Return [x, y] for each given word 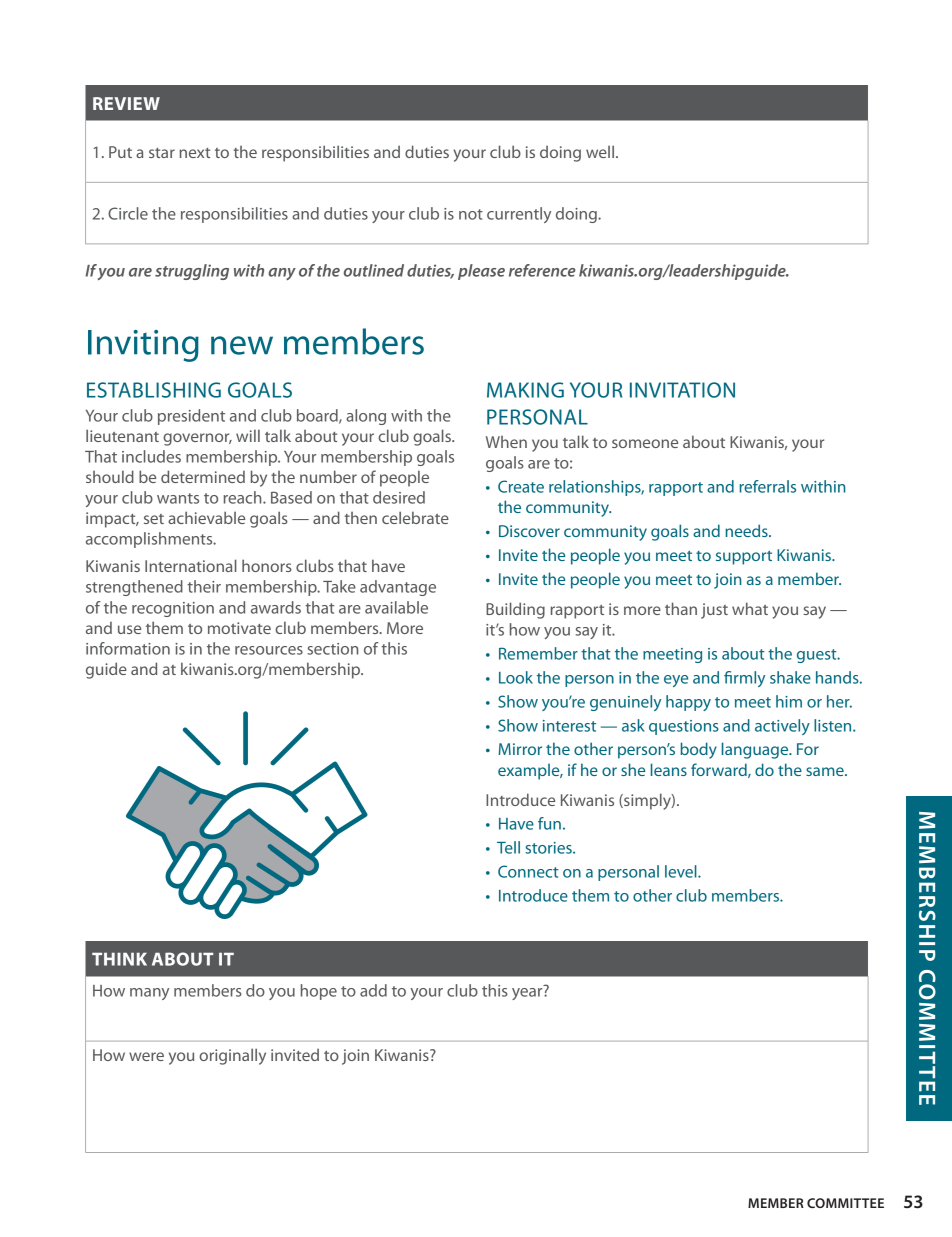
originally [232, 1056]
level [682, 871]
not [471, 214]
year [528, 992]
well [601, 151]
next [195, 153]
